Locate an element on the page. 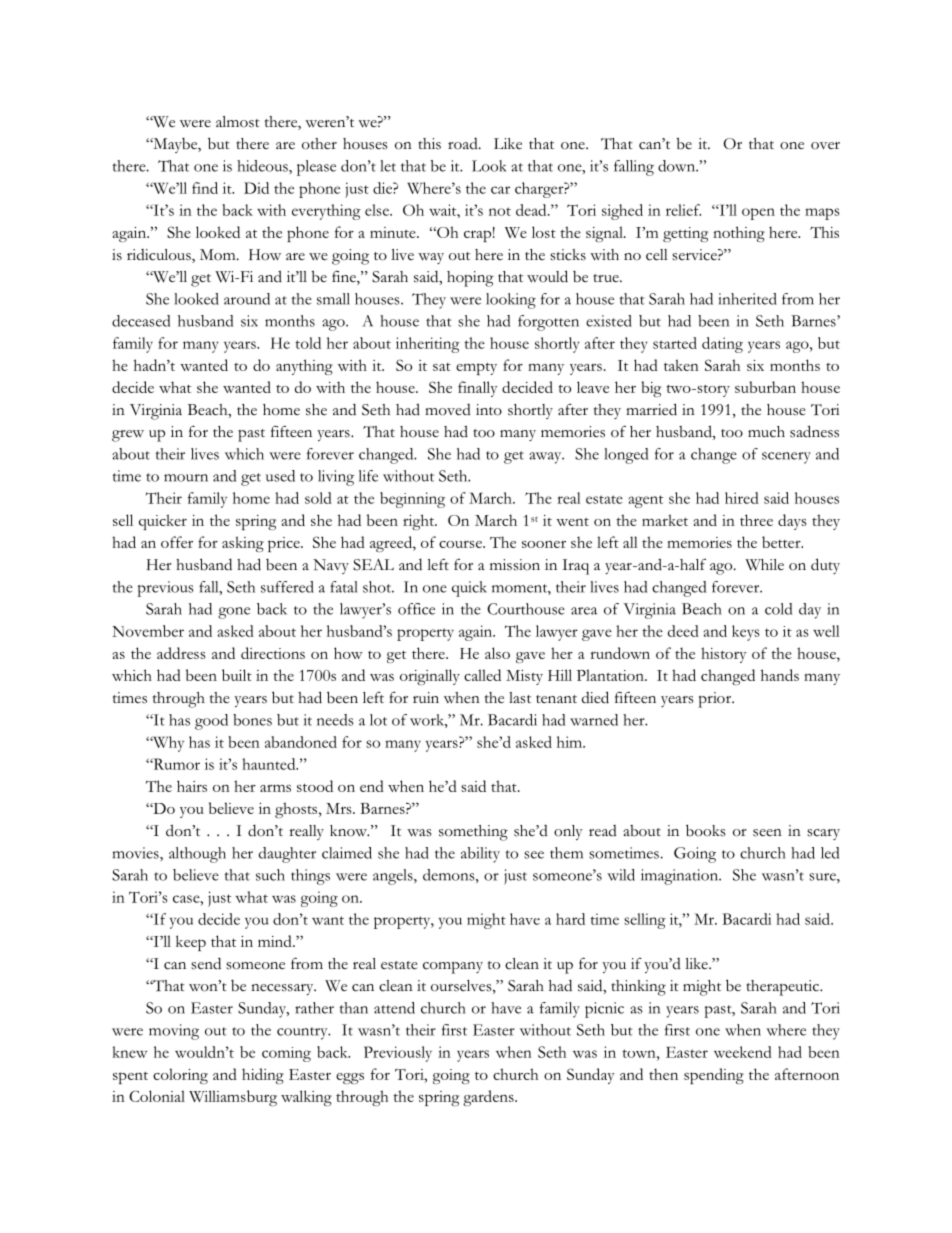 The height and width of the page is (1233, 952). empty is located at coordinates (476, 368).
